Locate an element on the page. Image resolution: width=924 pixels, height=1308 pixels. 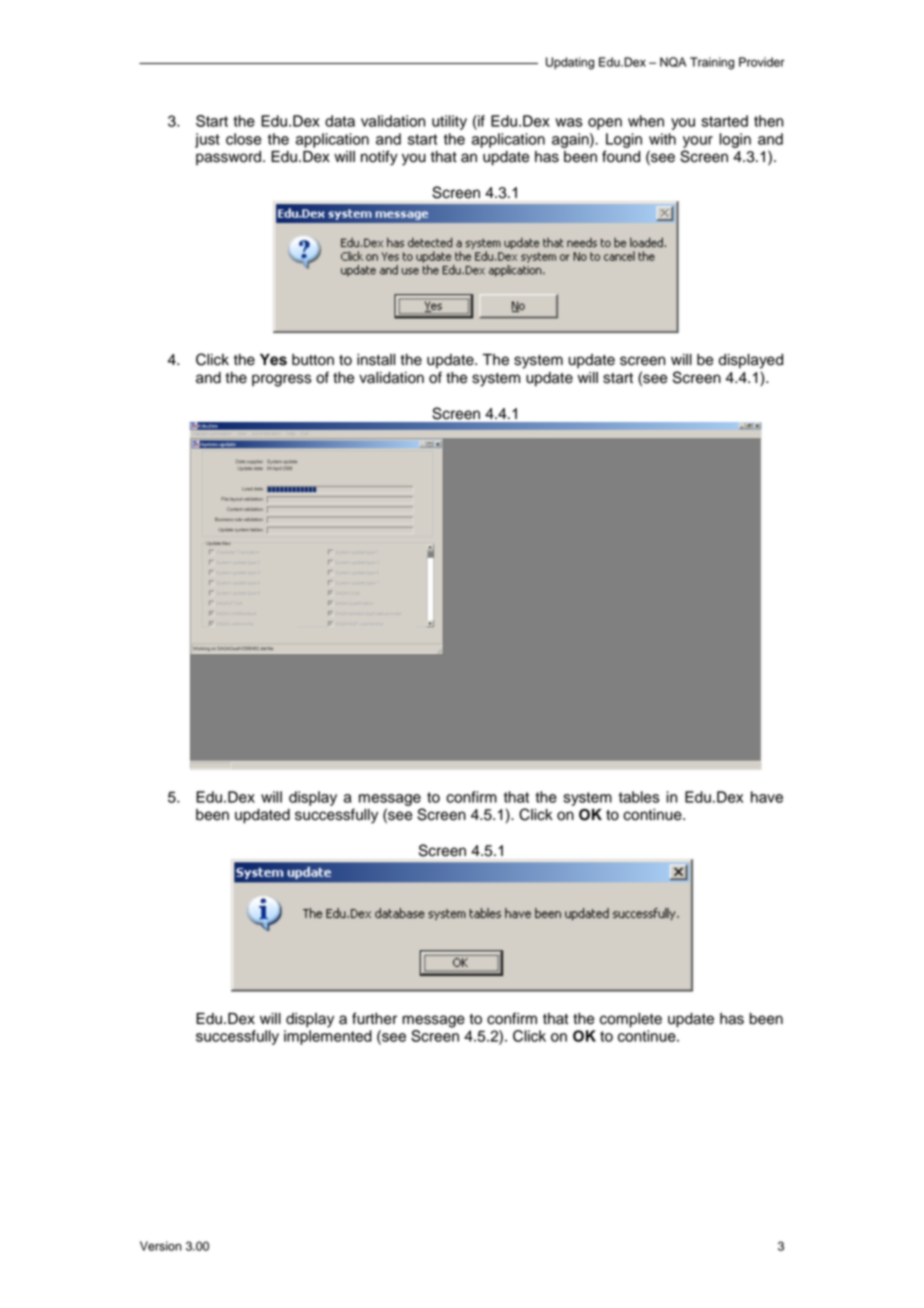
Training is located at coordinates (712, 63).
